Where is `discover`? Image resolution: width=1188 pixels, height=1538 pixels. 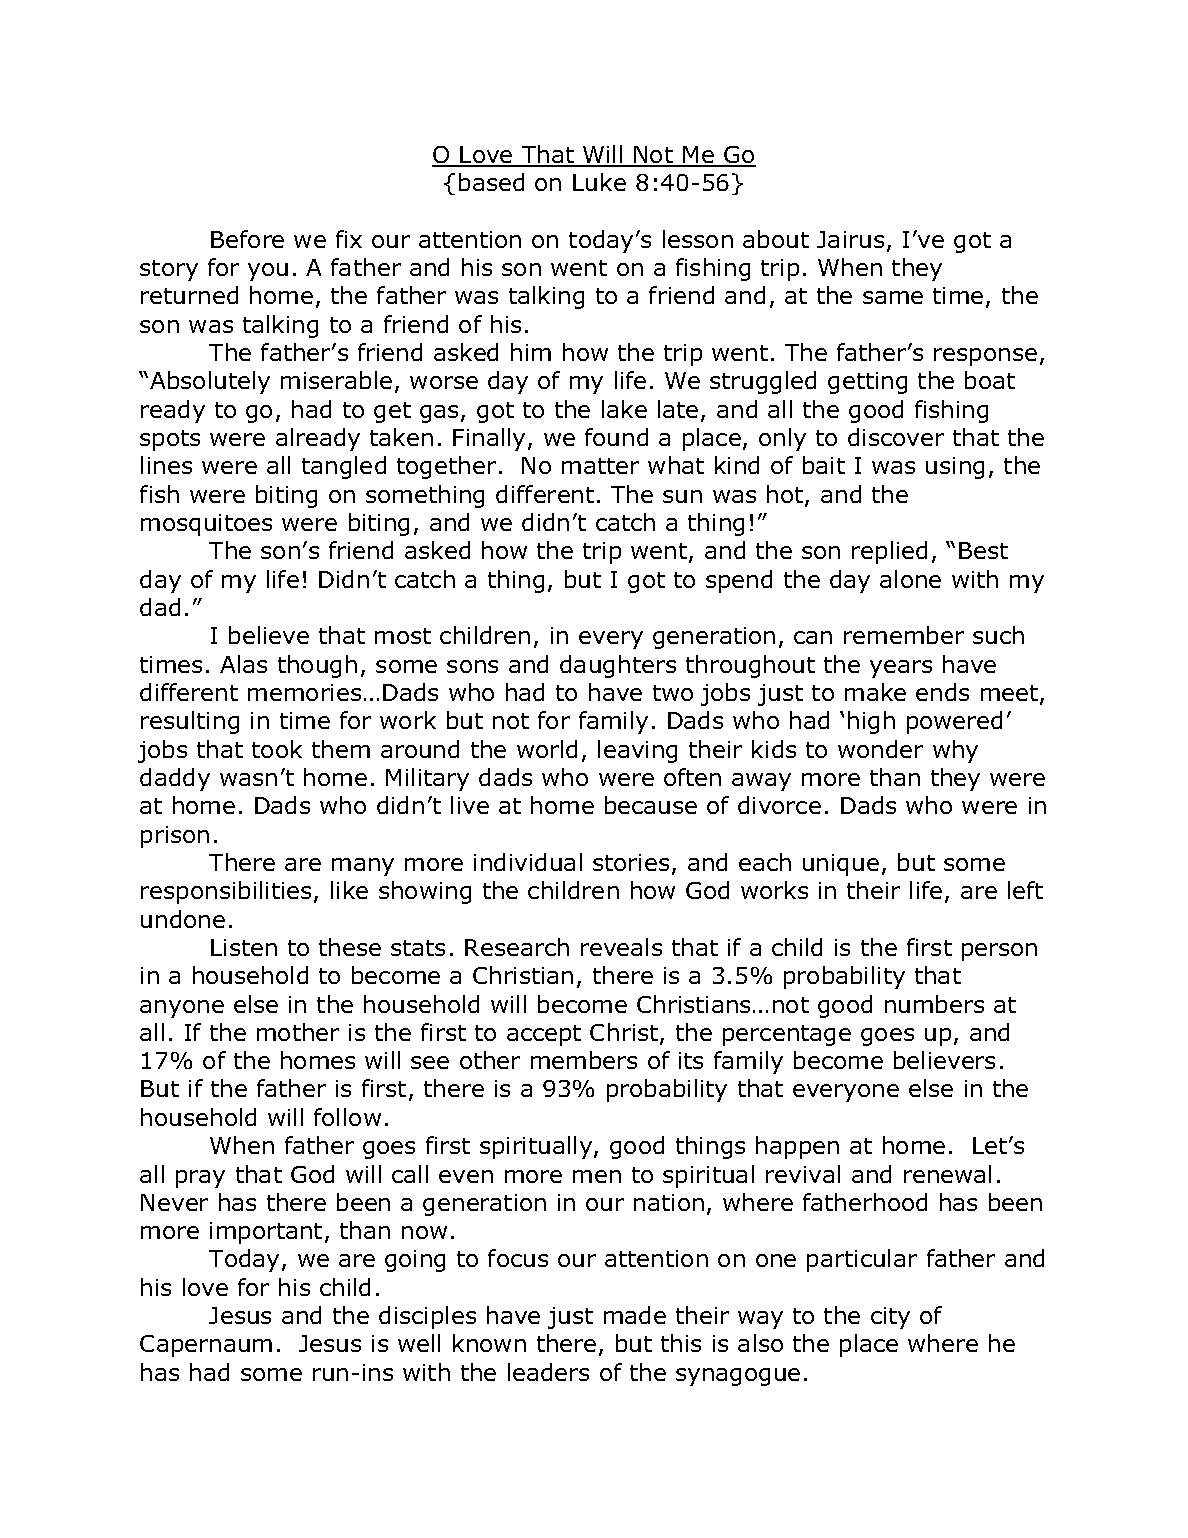
discover is located at coordinates (896, 437).
